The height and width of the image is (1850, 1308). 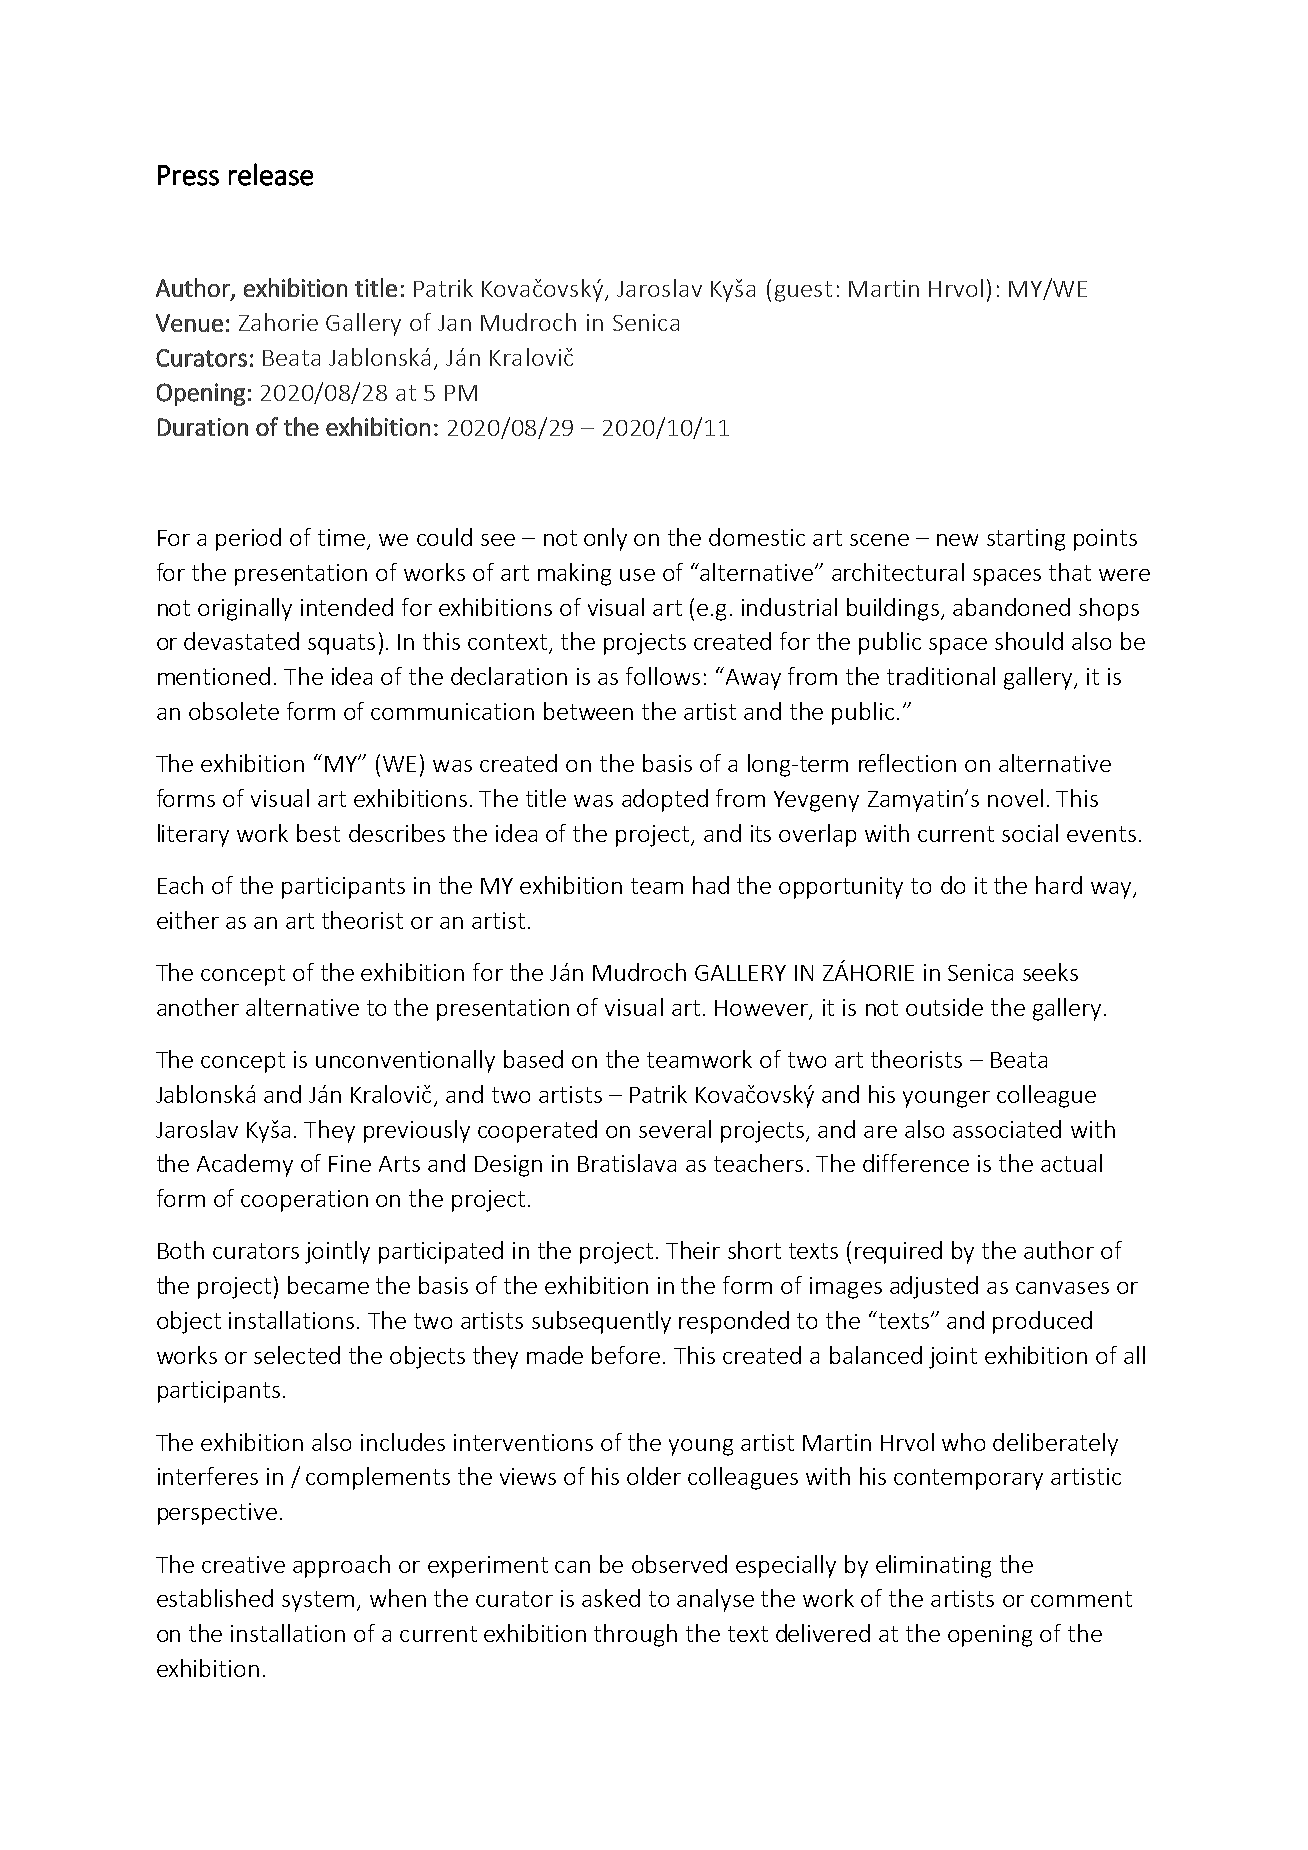 I want to click on hard, so click(x=1059, y=885).
